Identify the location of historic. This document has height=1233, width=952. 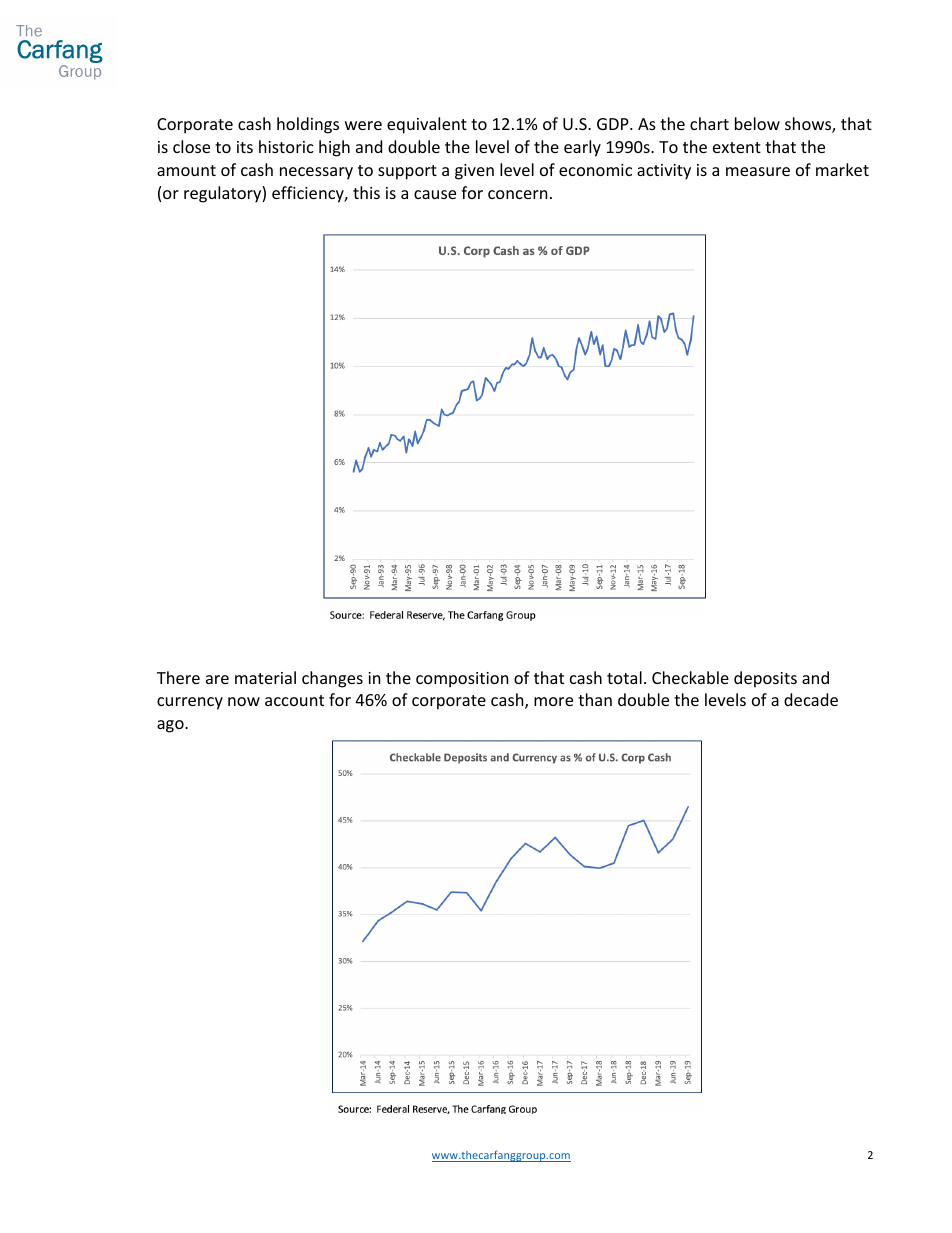
(286, 146).
